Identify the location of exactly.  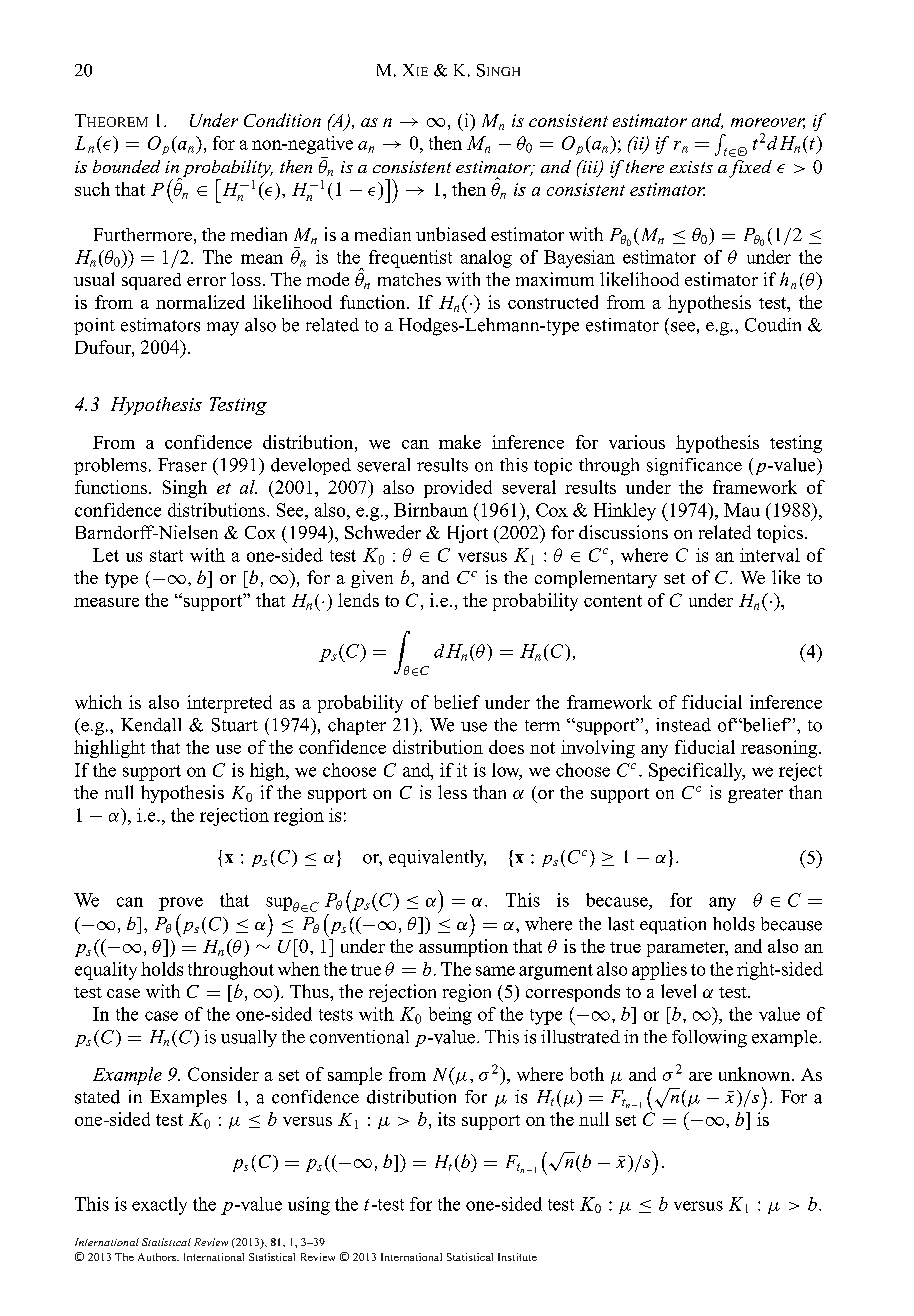
(159, 1206).
